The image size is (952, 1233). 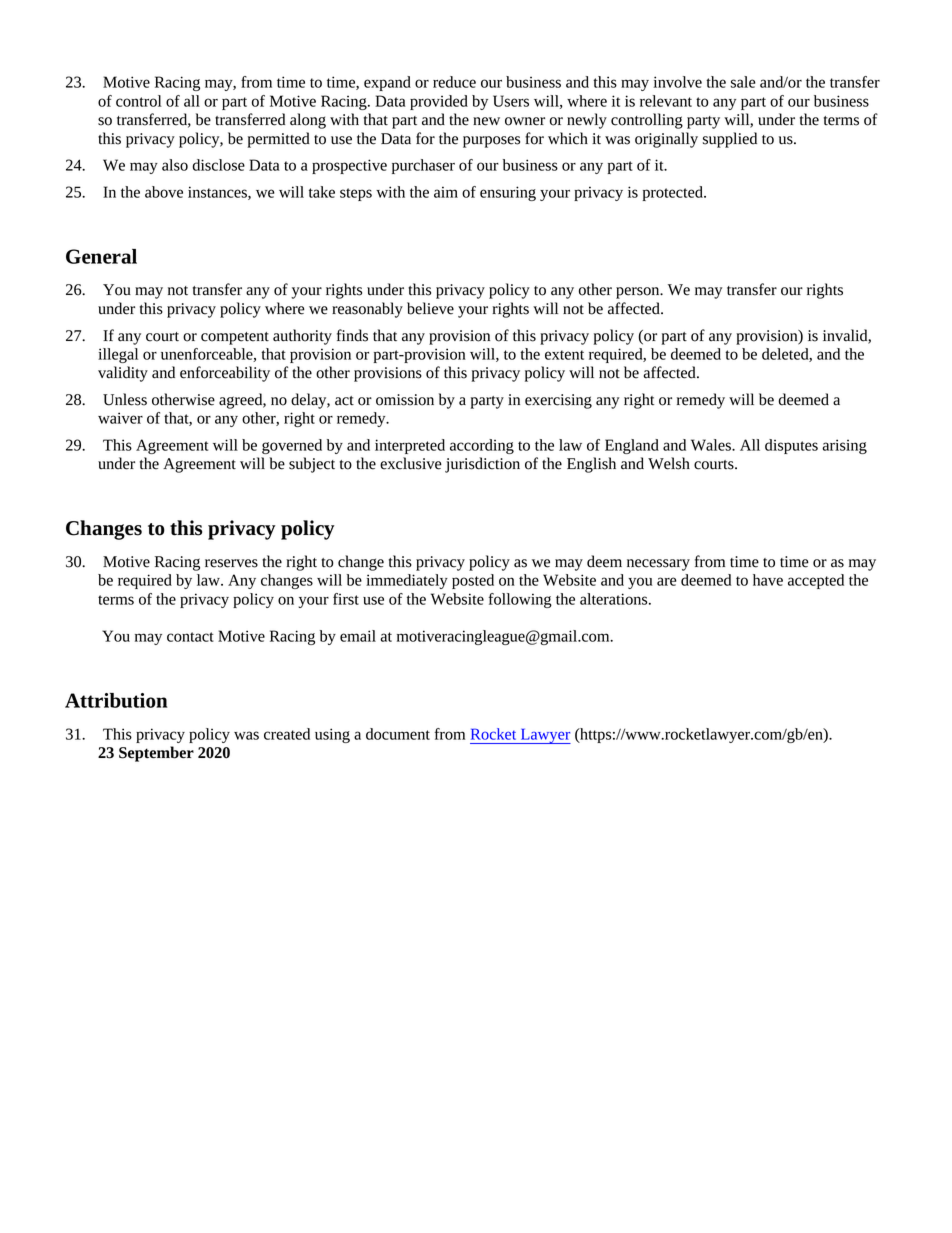 I want to click on subject, so click(x=312, y=465).
